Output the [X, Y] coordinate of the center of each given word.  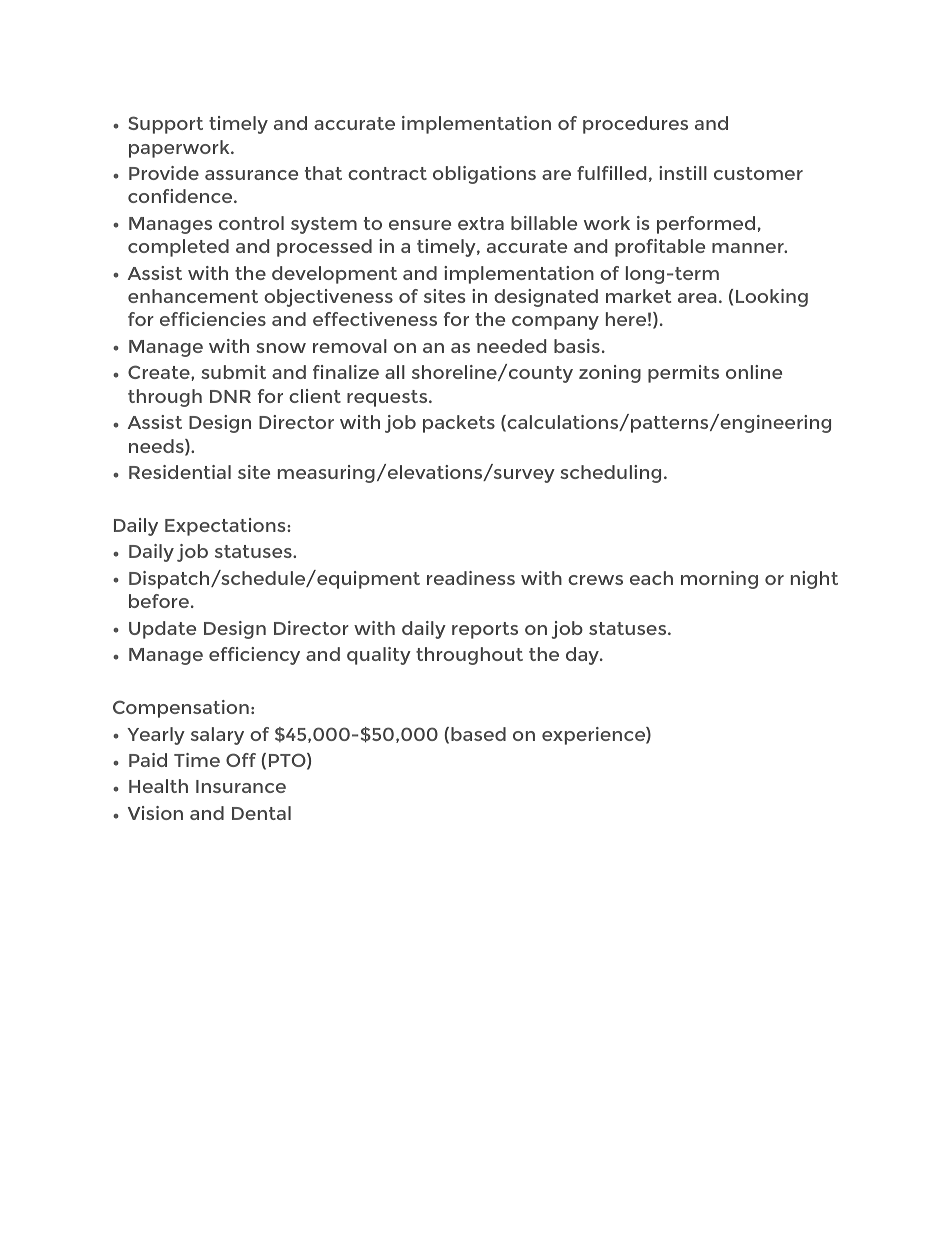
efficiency [254, 656]
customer [758, 173]
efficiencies [213, 319]
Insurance [241, 786]
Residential [180, 472]
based [478, 734]
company [555, 323]
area [697, 298]
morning [719, 580]
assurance [251, 175]
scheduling [610, 474]
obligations [484, 175]
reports [485, 630]
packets [459, 424]
